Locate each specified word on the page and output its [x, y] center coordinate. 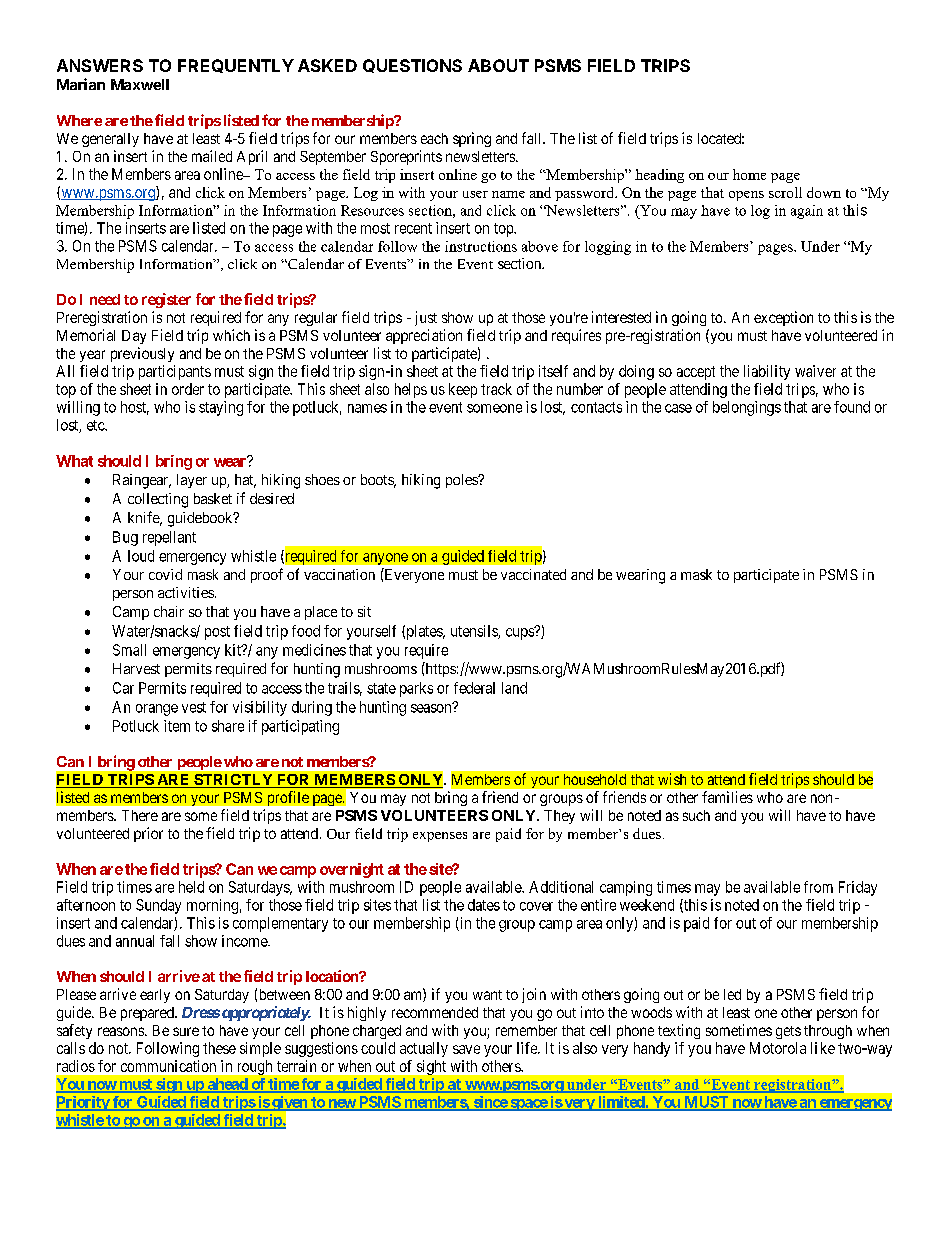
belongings [747, 408]
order [188, 389]
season [432, 708]
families [727, 797]
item [177, 726]
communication [168, 1066]
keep [463, 390]
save [466, 1049]
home [749, 174]
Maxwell [140, 84]
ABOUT [498, 65]
